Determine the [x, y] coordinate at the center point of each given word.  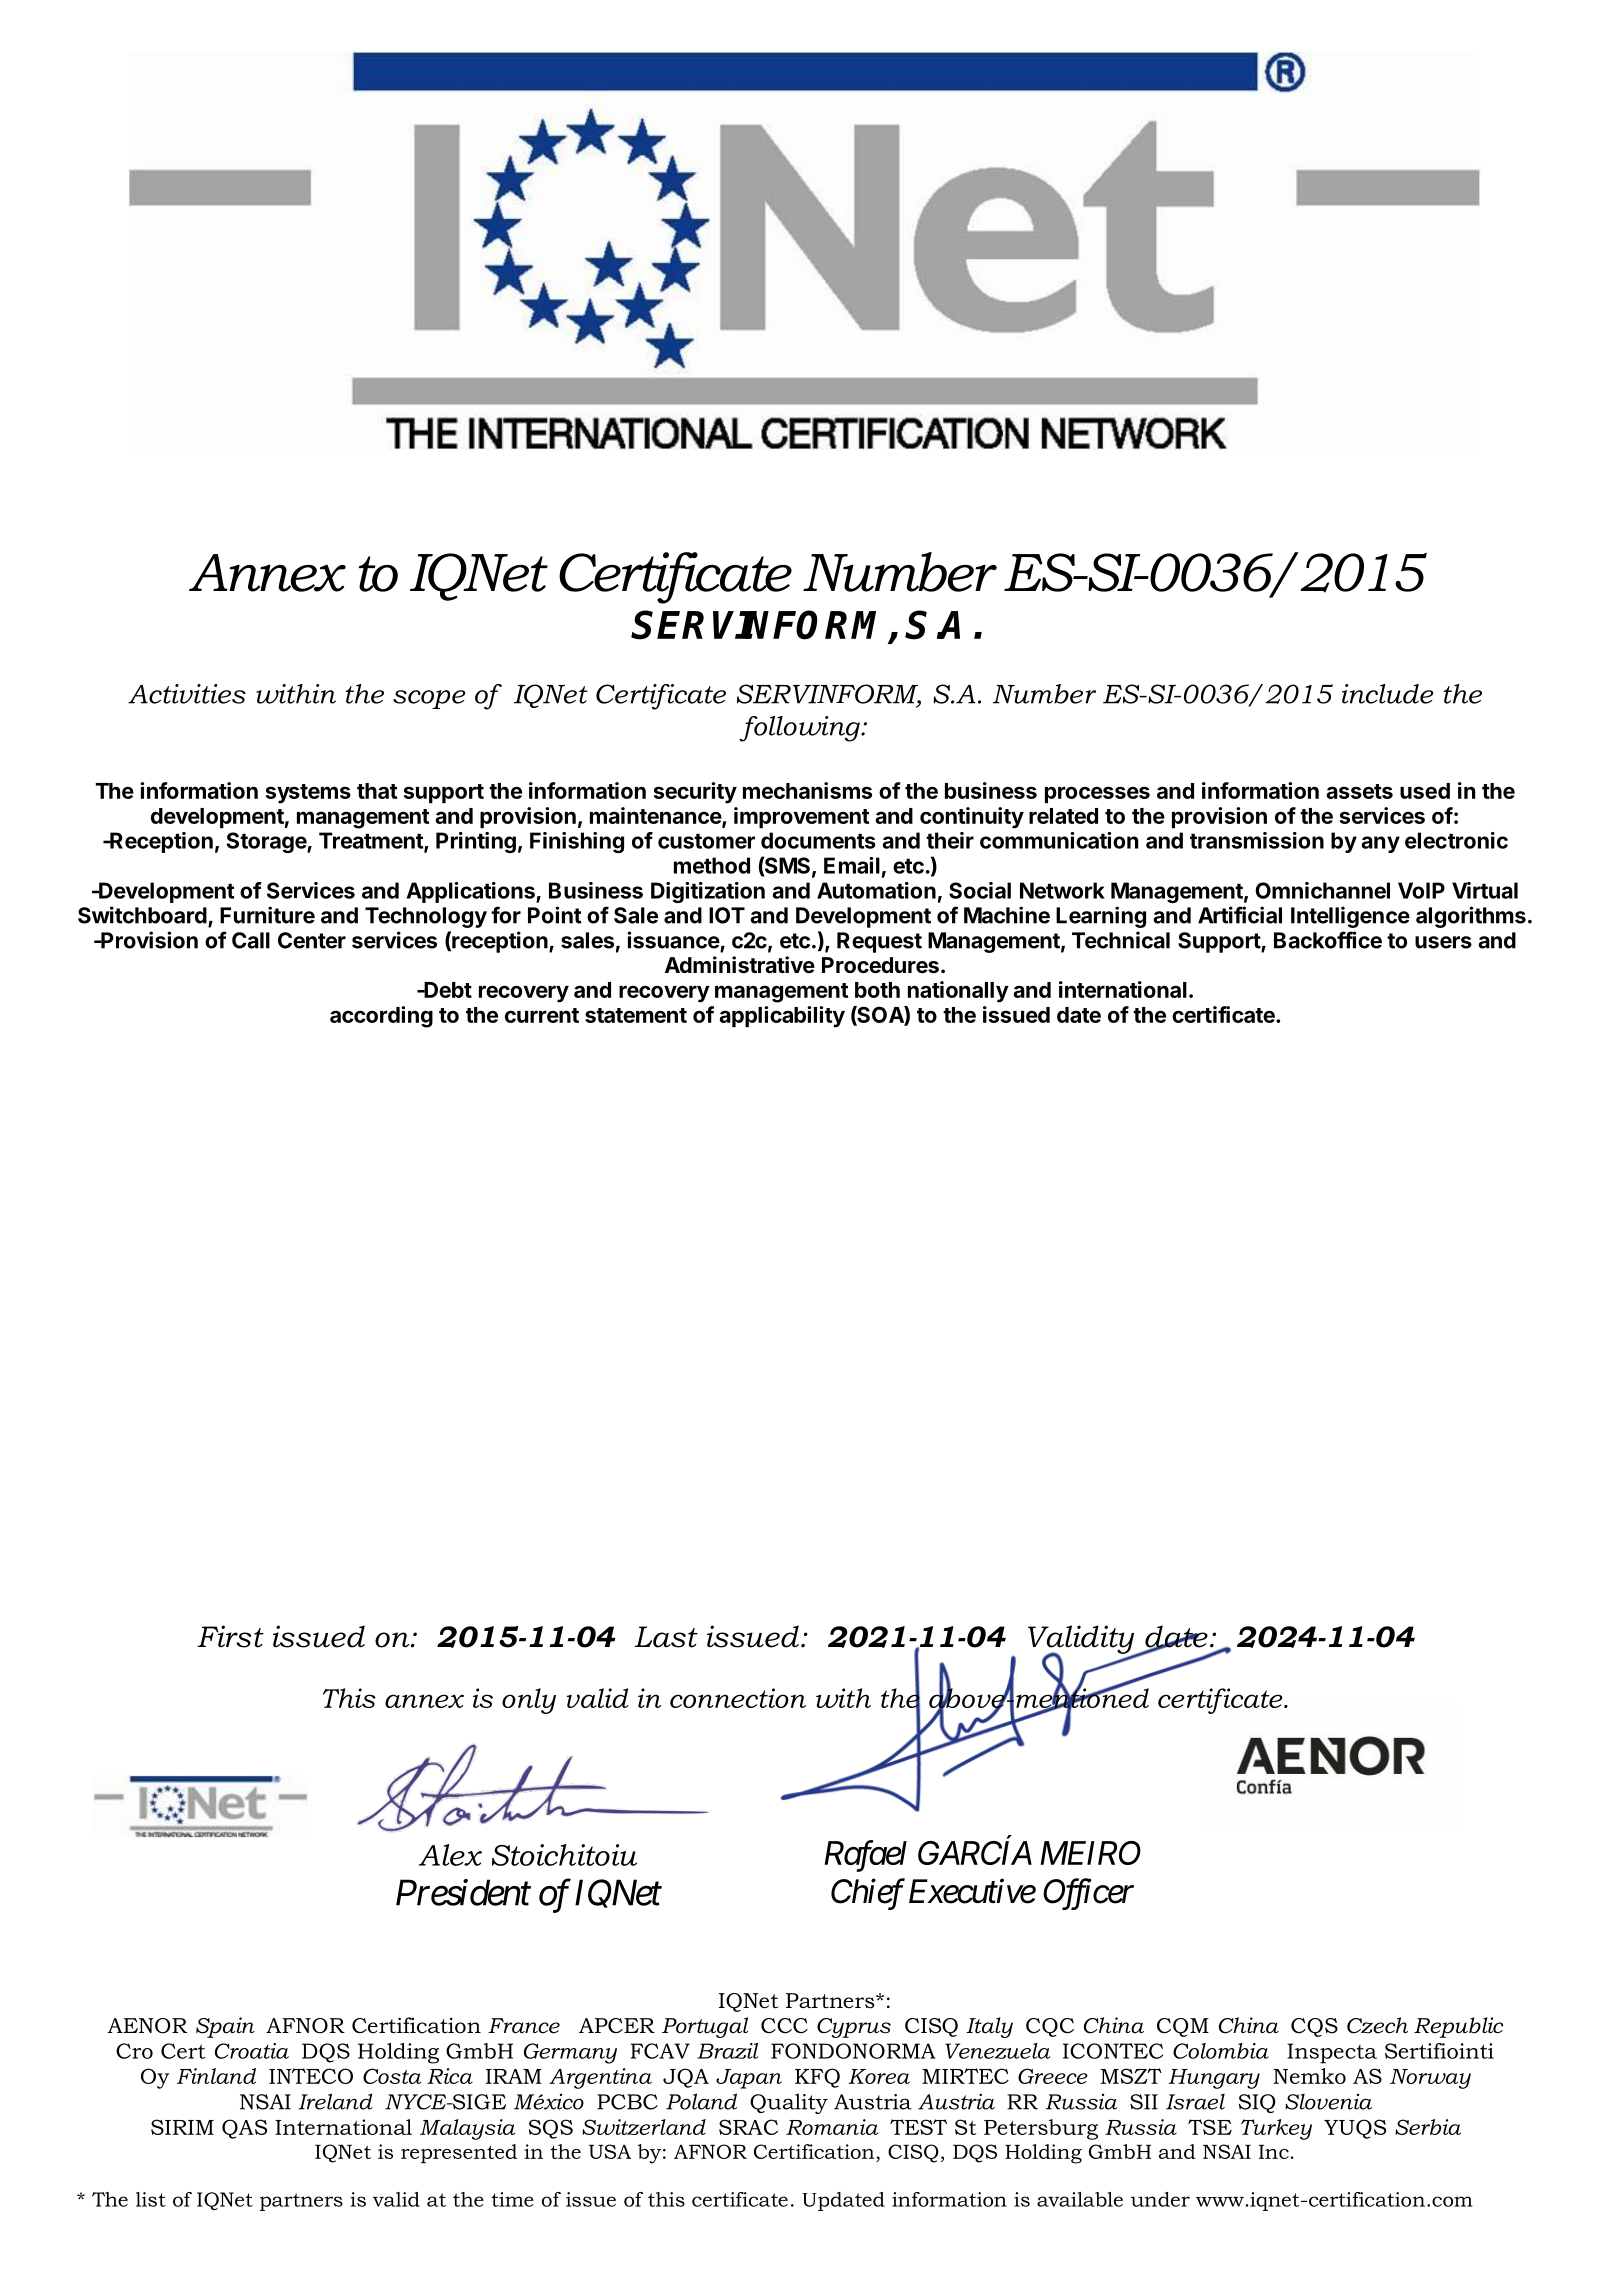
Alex [450, 1855]
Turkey [1276, 2129]
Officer [1088, 1894]
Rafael [865, 1856]
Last [666, 1637]
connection [738, 1698]
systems [308, 794]
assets [1359, 791]
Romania [832, 2127]
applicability [782, 1017]
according [381, 1017]
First [230, 1636]
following [800, 729]
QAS [244, 2129]
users [1443, 942]
